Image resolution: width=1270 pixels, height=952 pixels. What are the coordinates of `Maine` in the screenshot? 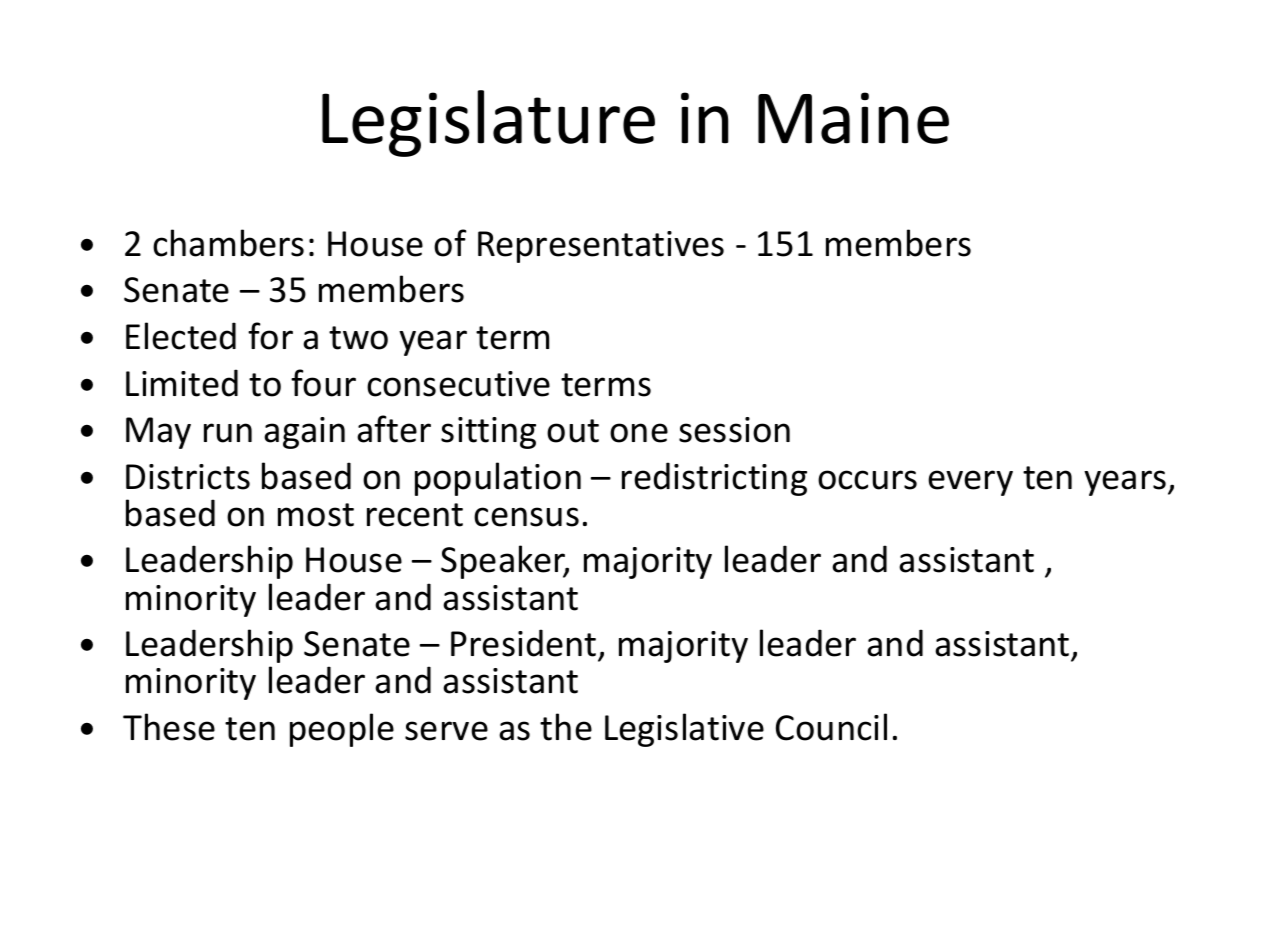 It's located at (853, 118).
